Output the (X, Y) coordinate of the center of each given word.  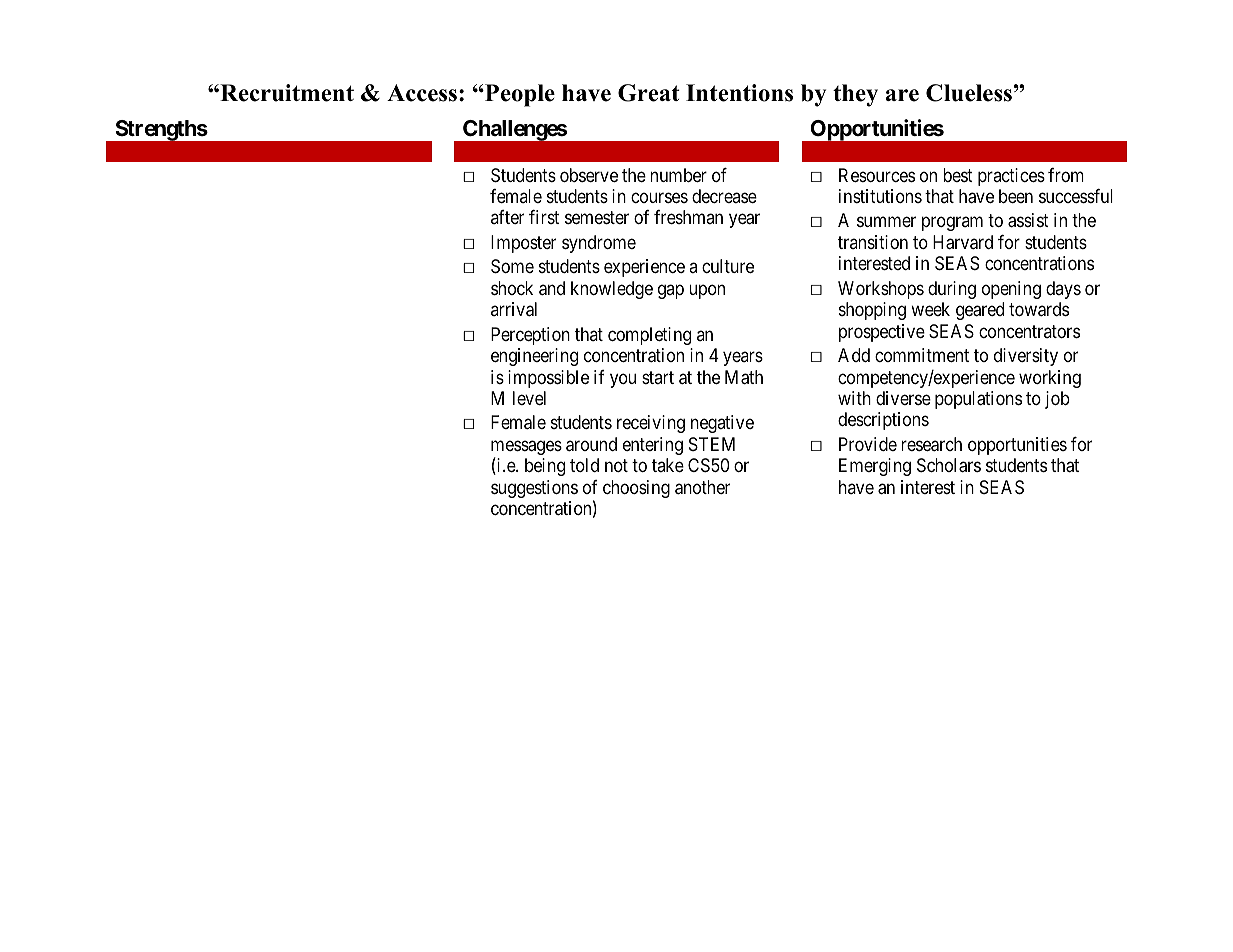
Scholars (949, 465)
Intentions (739, 93)
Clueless (969, 93)
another (702, 487)
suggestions (534, 489)
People (519, 95)
